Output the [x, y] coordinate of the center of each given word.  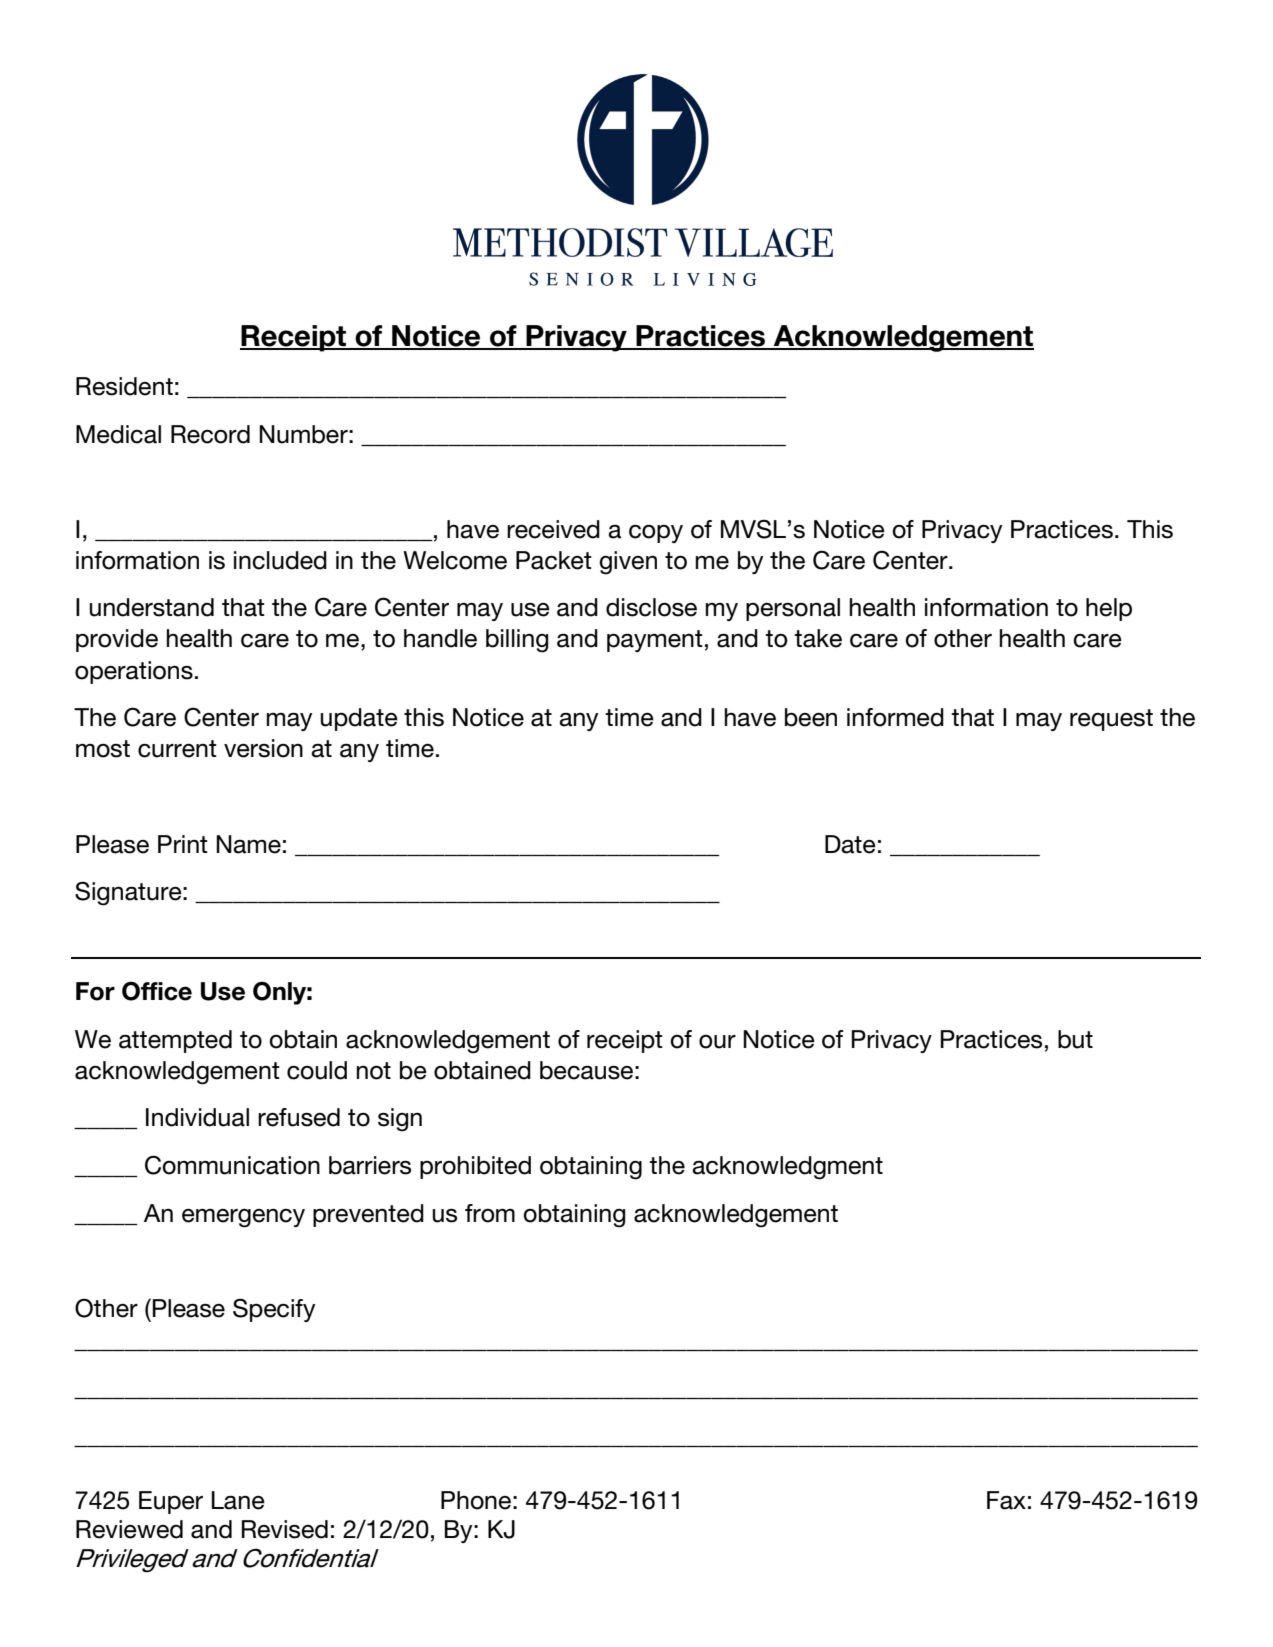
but [1075, 1039]
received [553, 529]
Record [210, 434]
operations [134, 672]
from [490, 1213]
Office [157, 991]
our [717, 1042]
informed [895, 717]
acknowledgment [787, 1168]
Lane [238, 1500]
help [1109, 609]
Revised [285, 1529]
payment [655, 641]
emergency [243, 1218]
